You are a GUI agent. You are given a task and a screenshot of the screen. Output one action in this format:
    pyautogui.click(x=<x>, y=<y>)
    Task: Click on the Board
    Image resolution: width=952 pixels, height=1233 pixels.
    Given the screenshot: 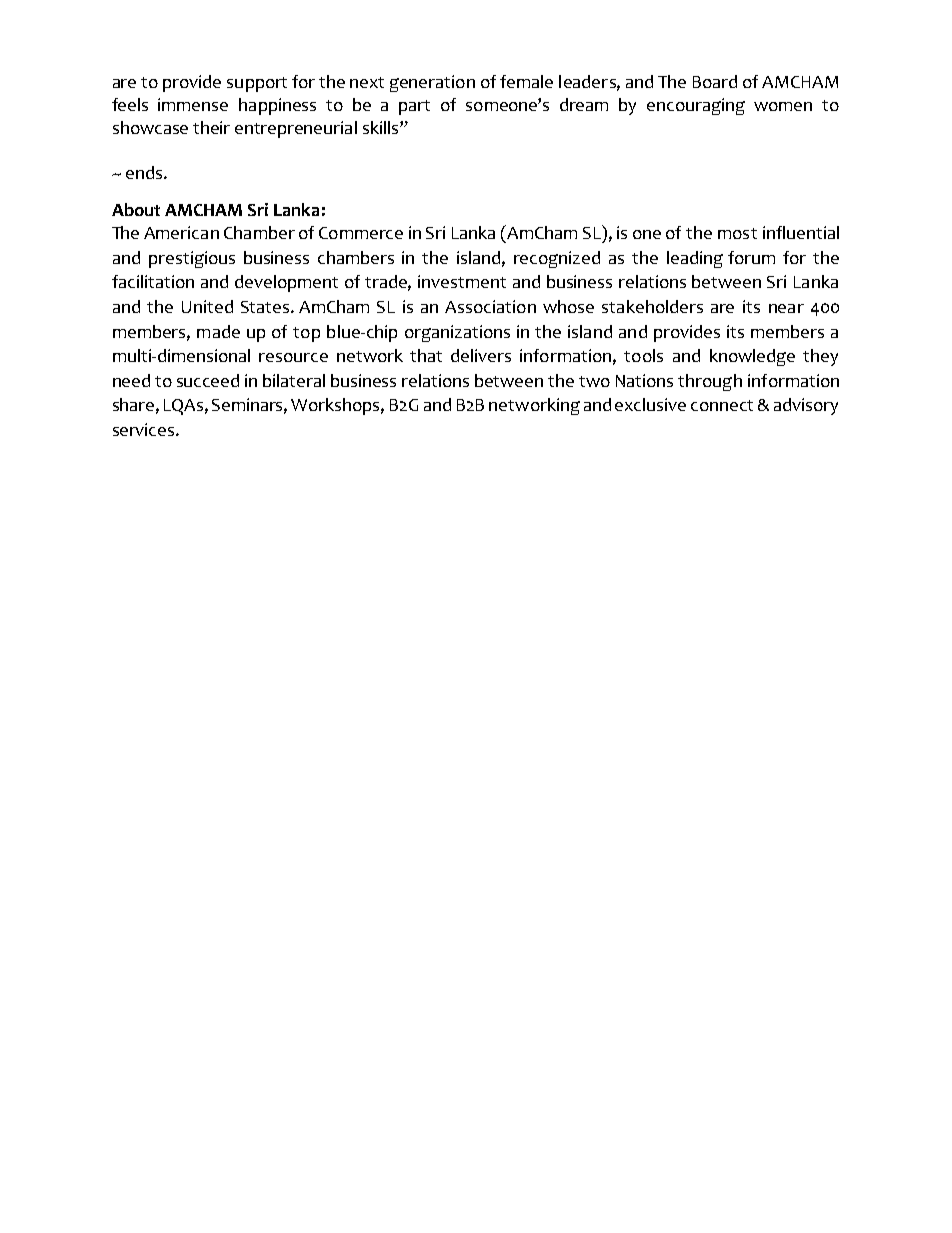 What is the action you would take?
    pyautogui.click(x=715, y=81)
